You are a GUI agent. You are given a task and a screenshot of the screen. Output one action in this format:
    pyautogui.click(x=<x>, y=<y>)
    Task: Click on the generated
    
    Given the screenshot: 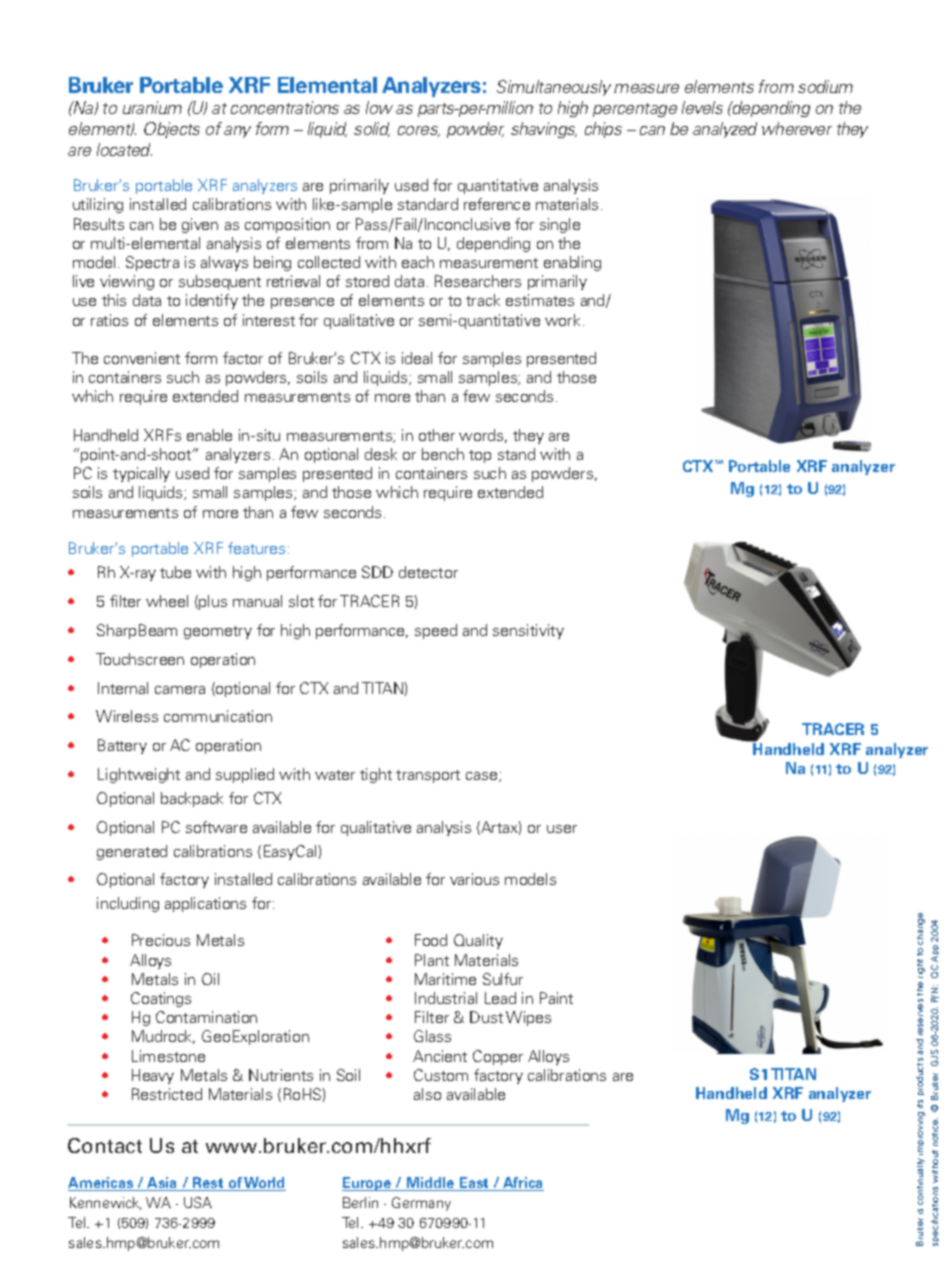 What is the action you would take?
    pyautogui.click(x=132, y=852)
